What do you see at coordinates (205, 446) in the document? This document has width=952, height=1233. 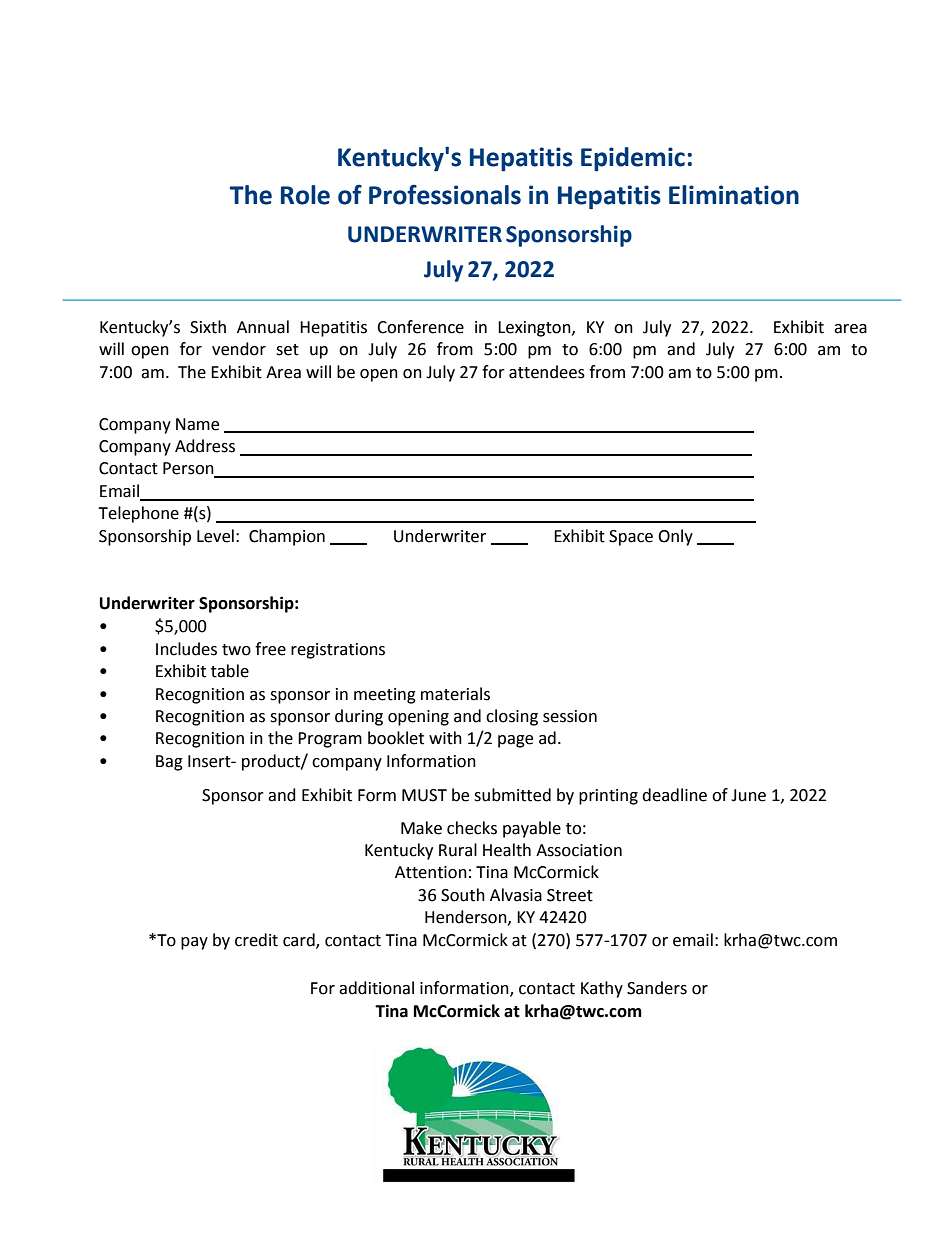 I see `Address` at bounding box center [205, 446].
